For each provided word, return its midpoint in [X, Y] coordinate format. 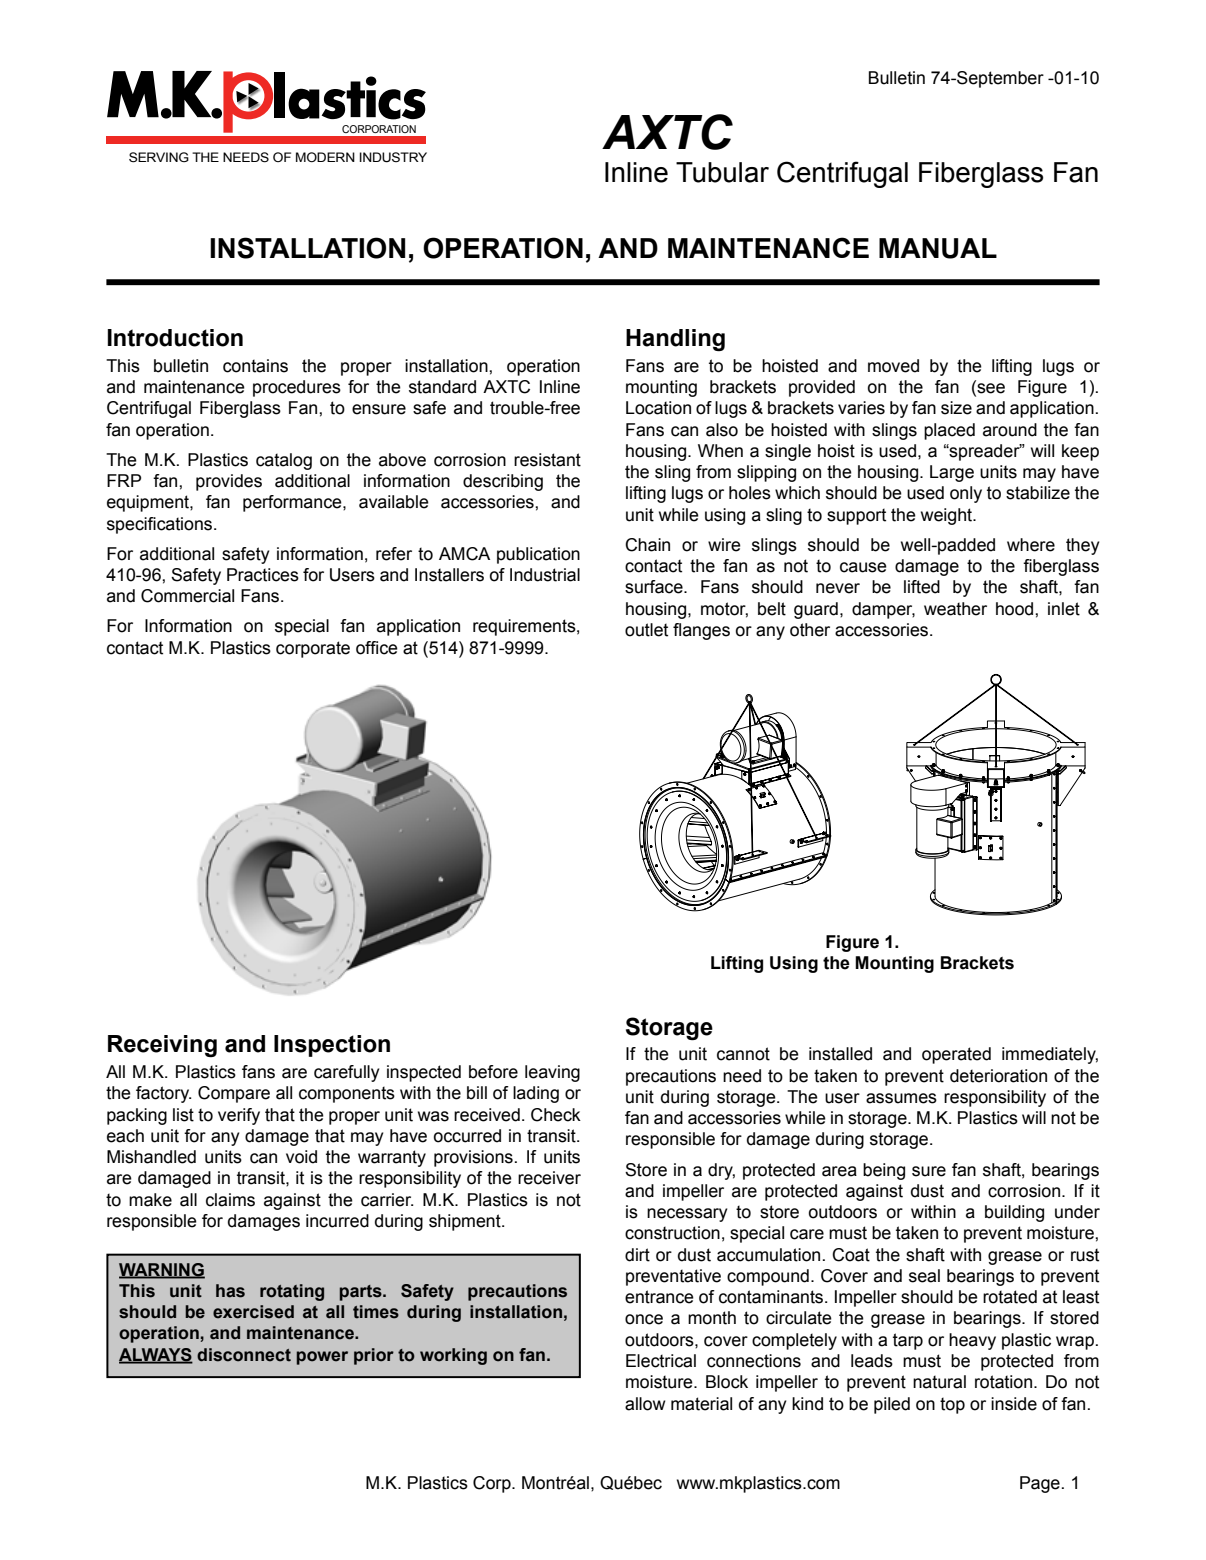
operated [956, 1055]
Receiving [162, 1046]
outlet [646, 630]
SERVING [159, 157]
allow [645, 1404]
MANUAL [938, 248]
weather [955, 609]
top [952, 1406]
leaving [552, 1073]
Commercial [187, 596]
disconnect [244, 1355]
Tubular [722, 172]
